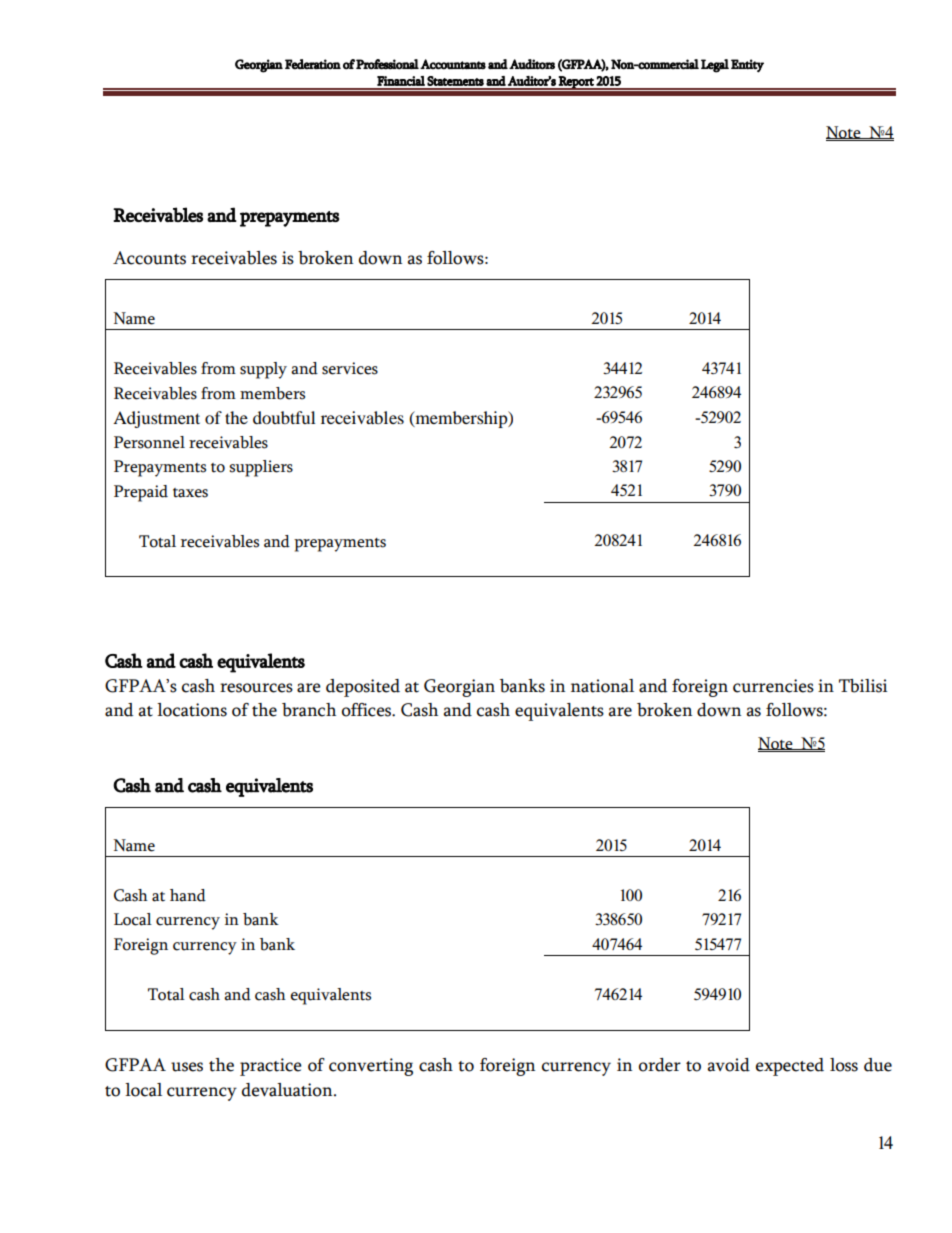 Image resolution: width=952 pixels, height=1233 pixels. Describe the element at coordinates (313, 64) in the screenshot. I see `Federation` at that location.
